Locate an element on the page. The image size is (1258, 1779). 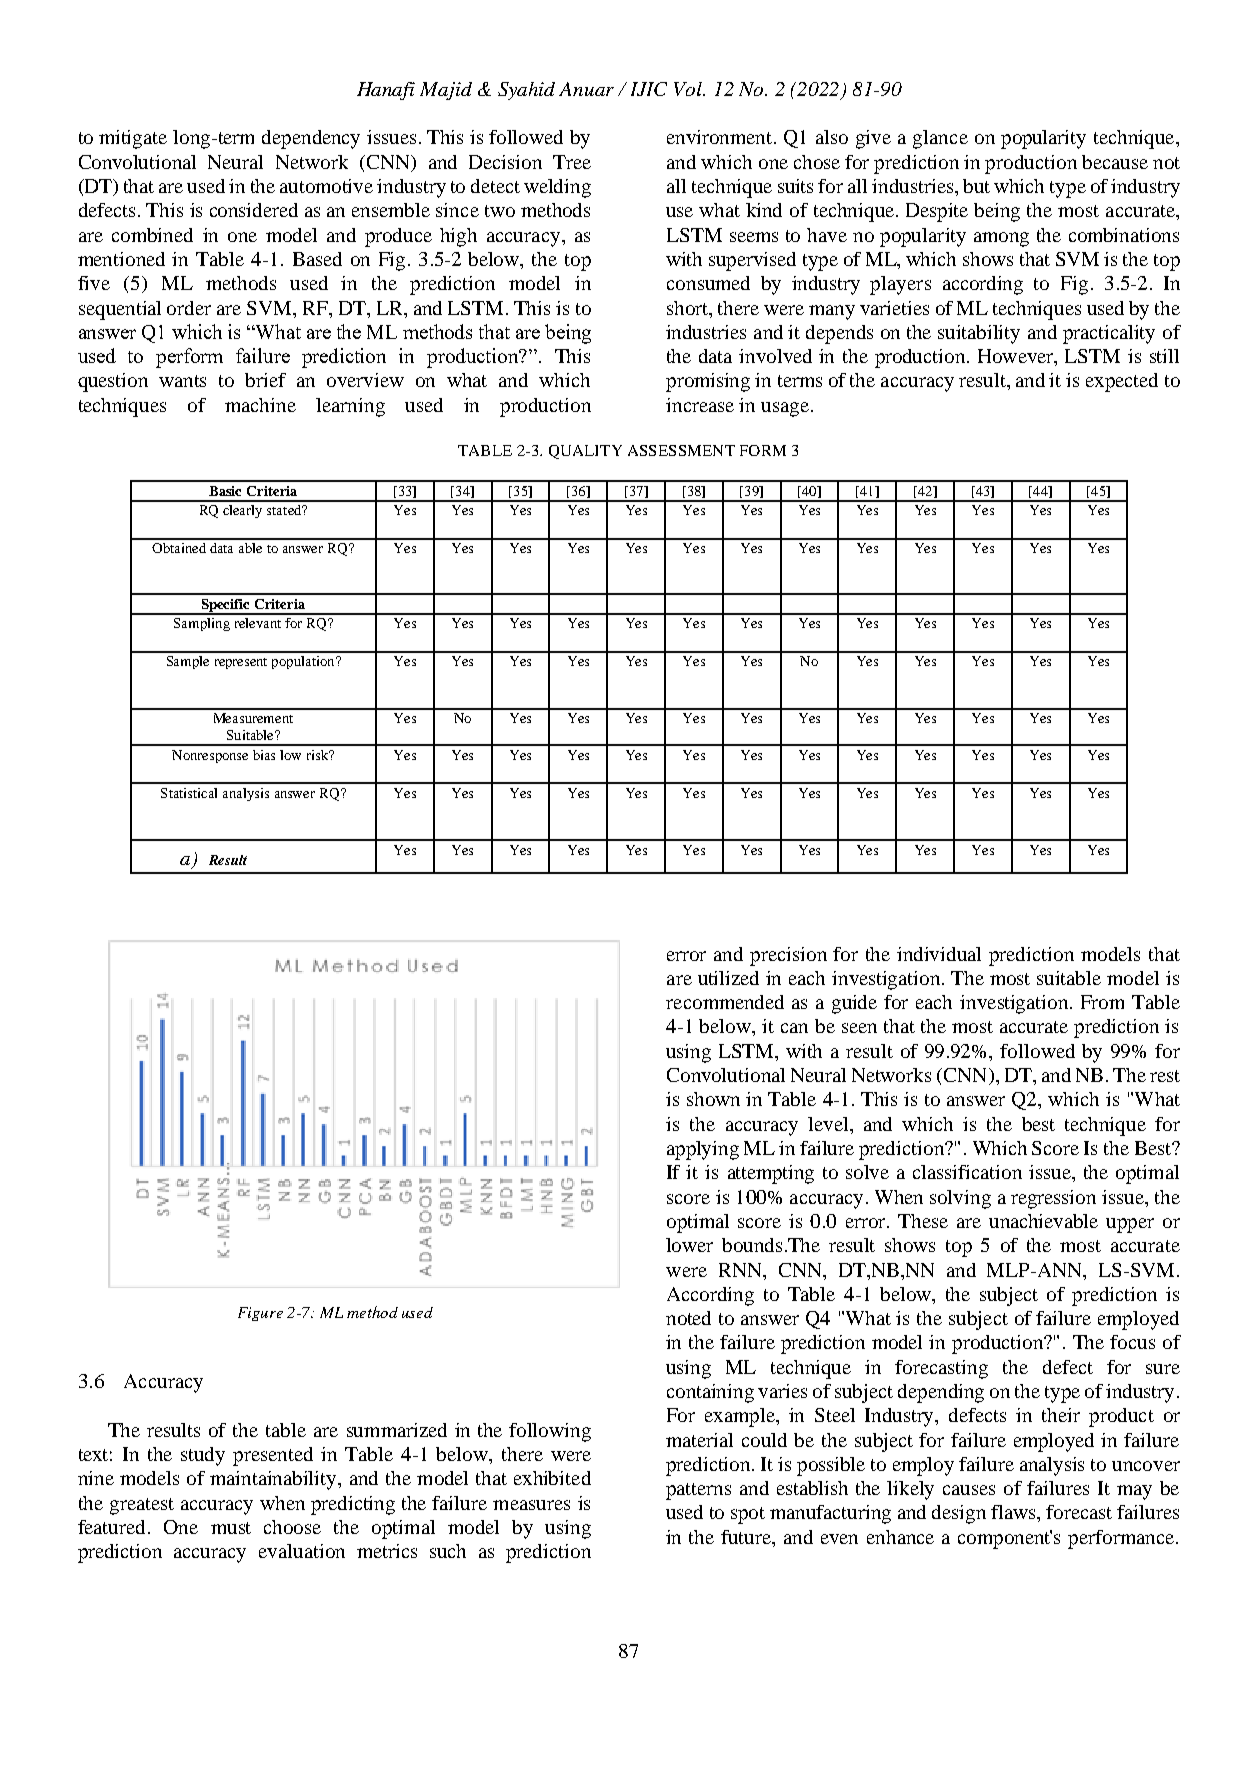
applying is located at coordinates (703, 1150).
